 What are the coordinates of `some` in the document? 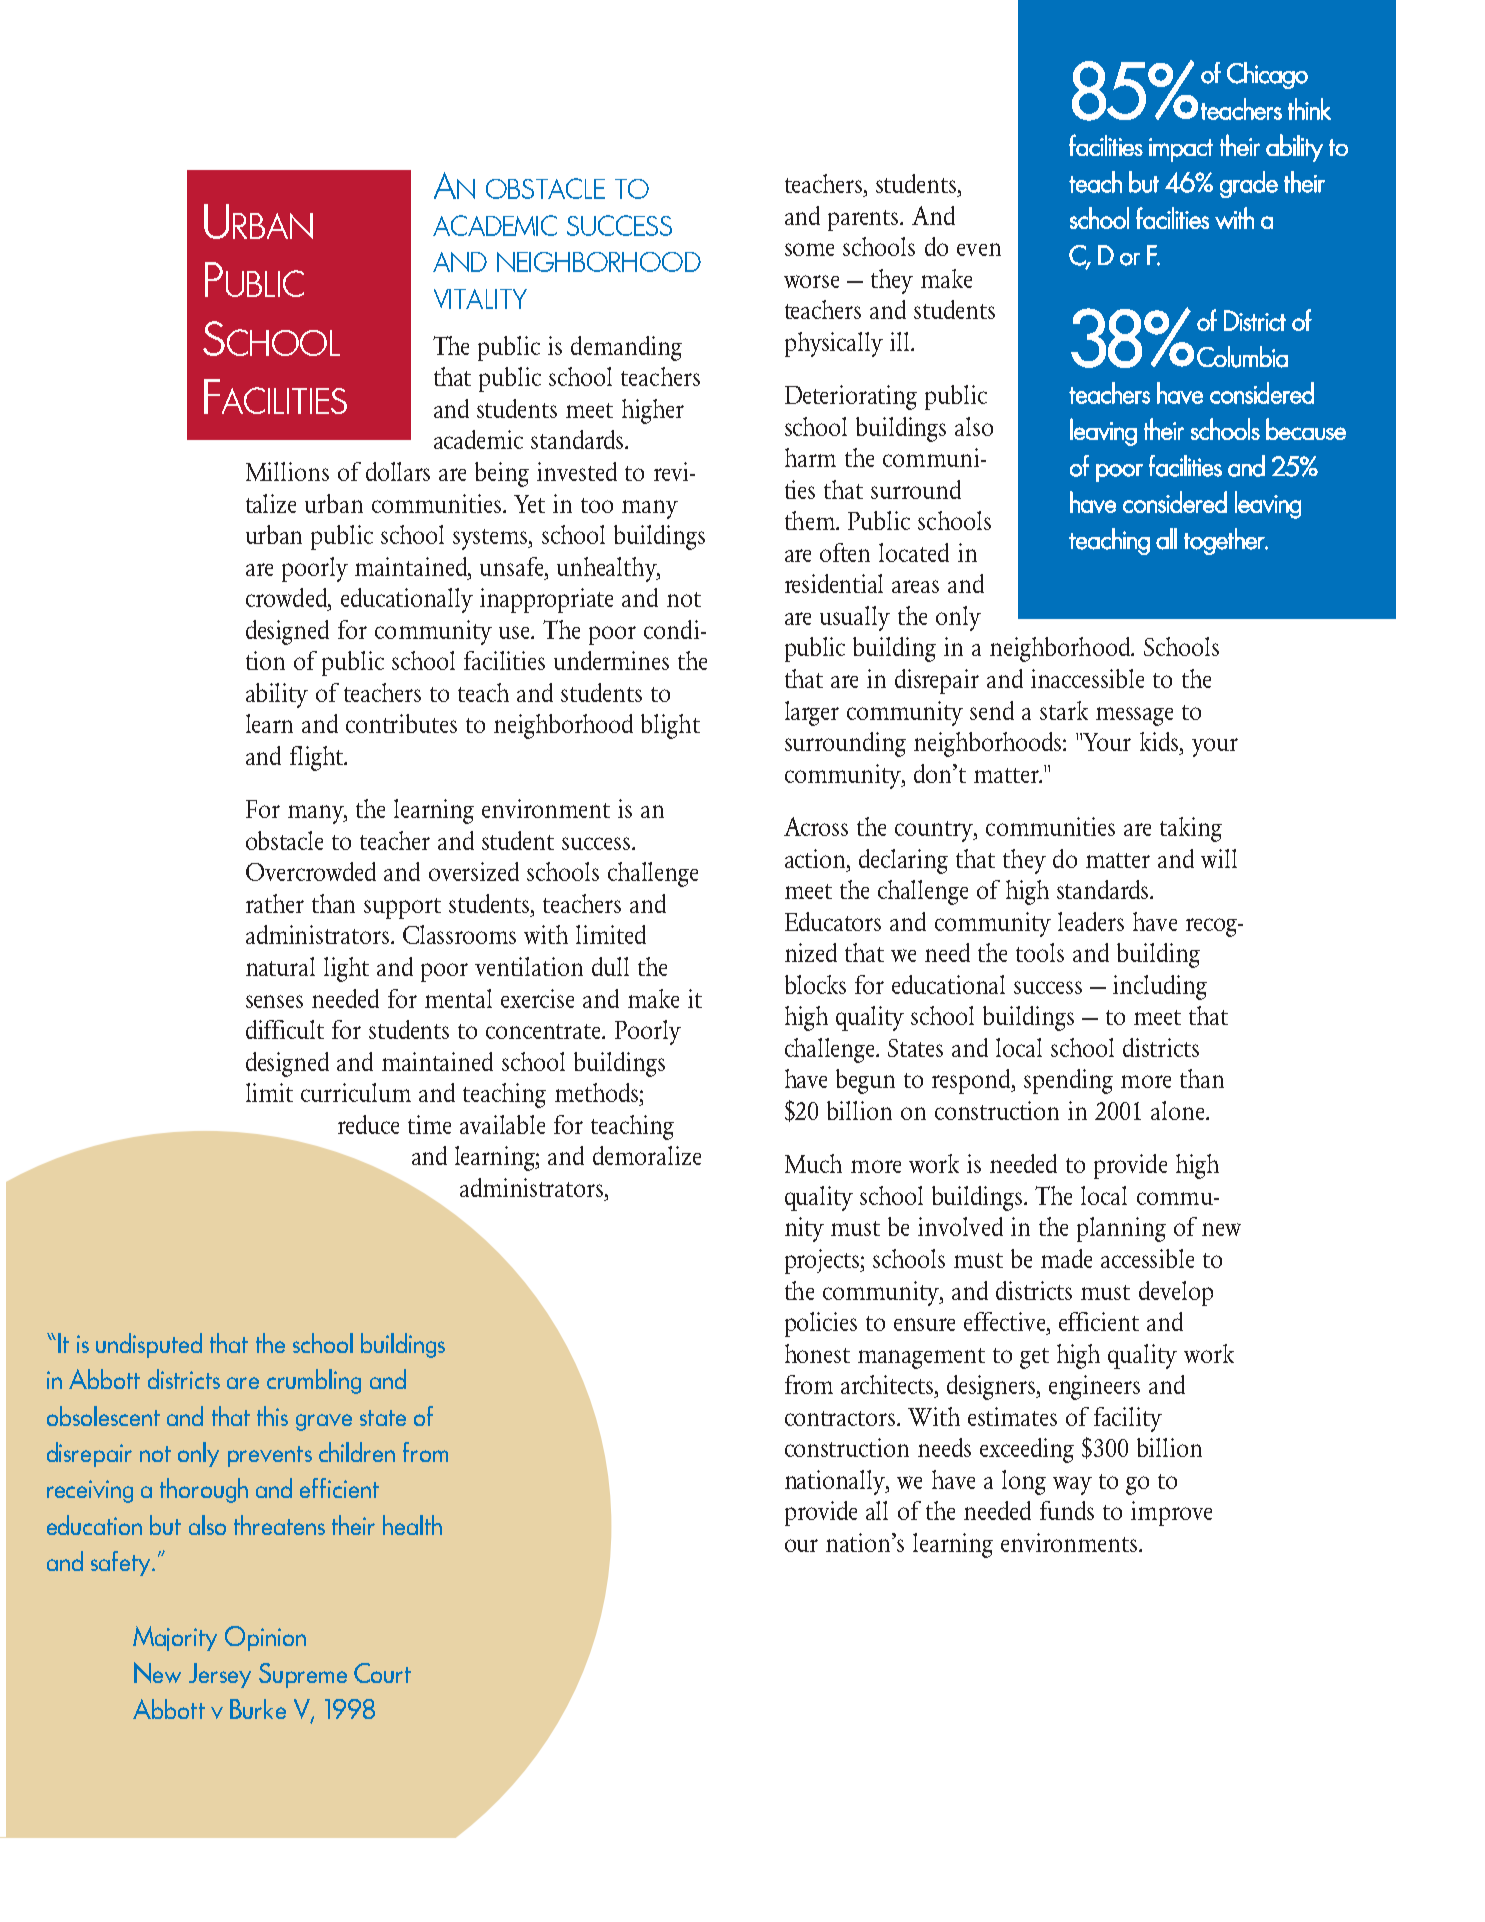 It's located at (809, 249).
